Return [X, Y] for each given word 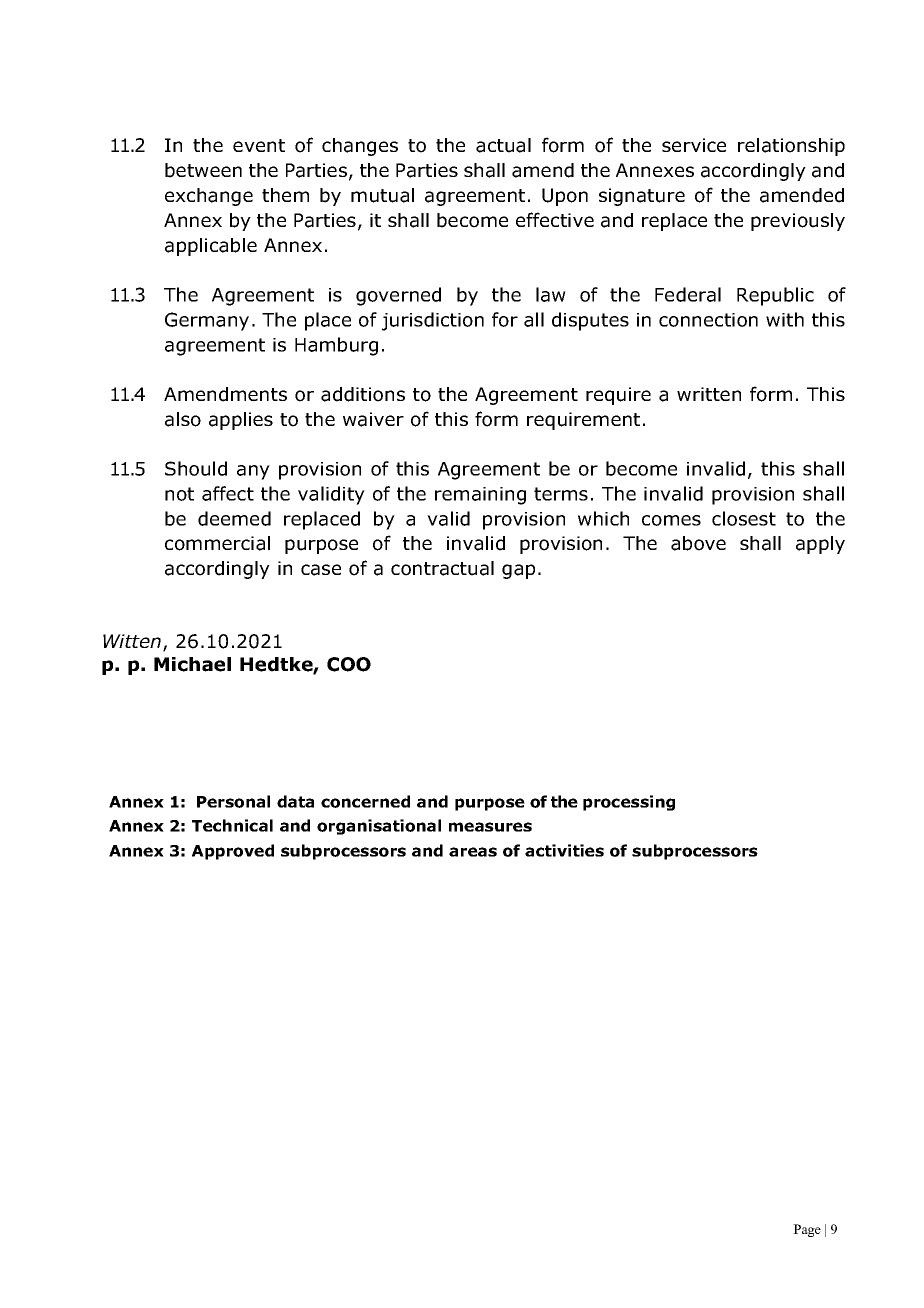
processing [629, 803]
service [694, 145]
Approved [233, 852]
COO [349, 664]
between [203, 170]
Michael [192, 664]
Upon [565, 197]
